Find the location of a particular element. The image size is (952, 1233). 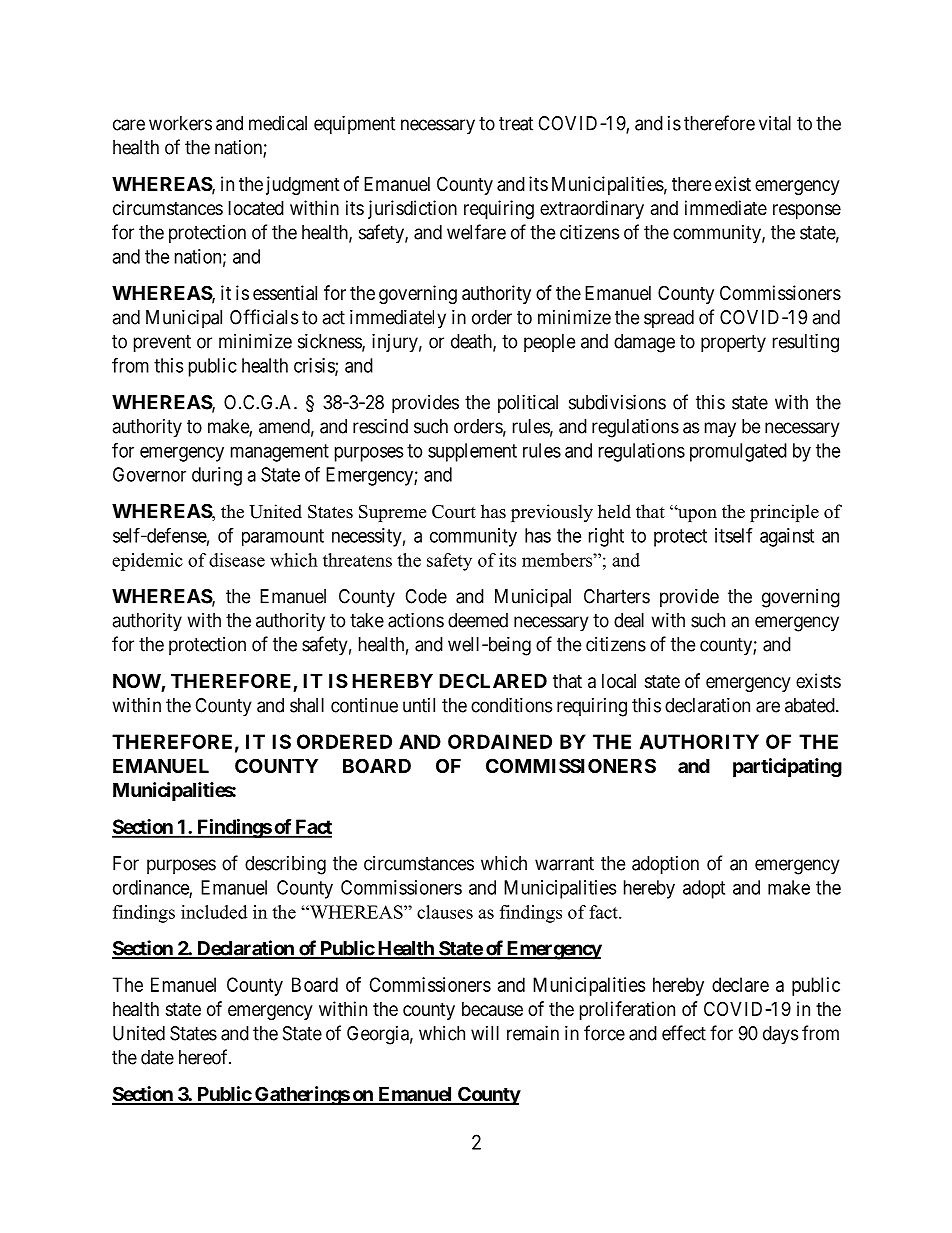

workers is located at coordinates (180, 123).
